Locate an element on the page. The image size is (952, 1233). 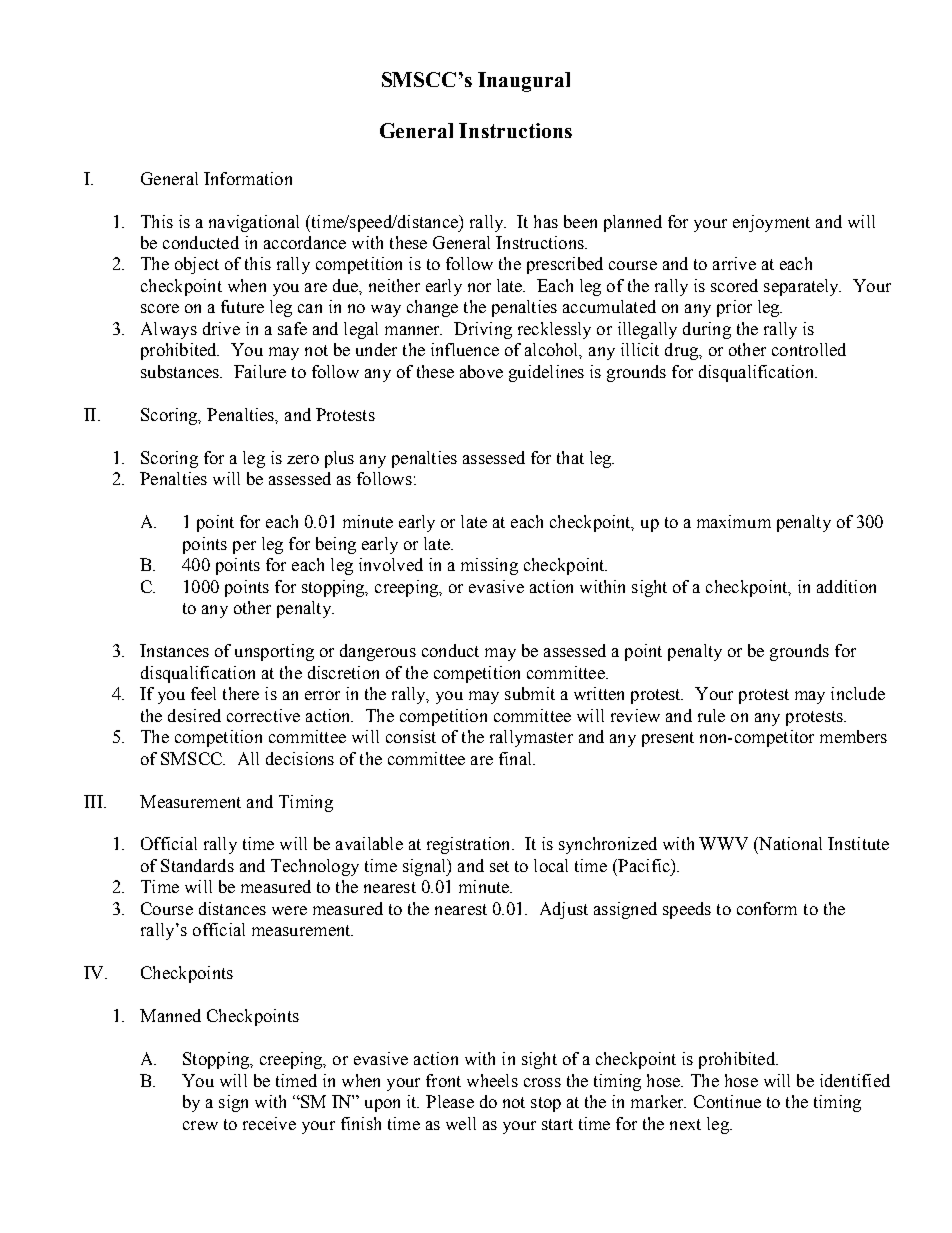
set is located at coordinates (499, 866).
